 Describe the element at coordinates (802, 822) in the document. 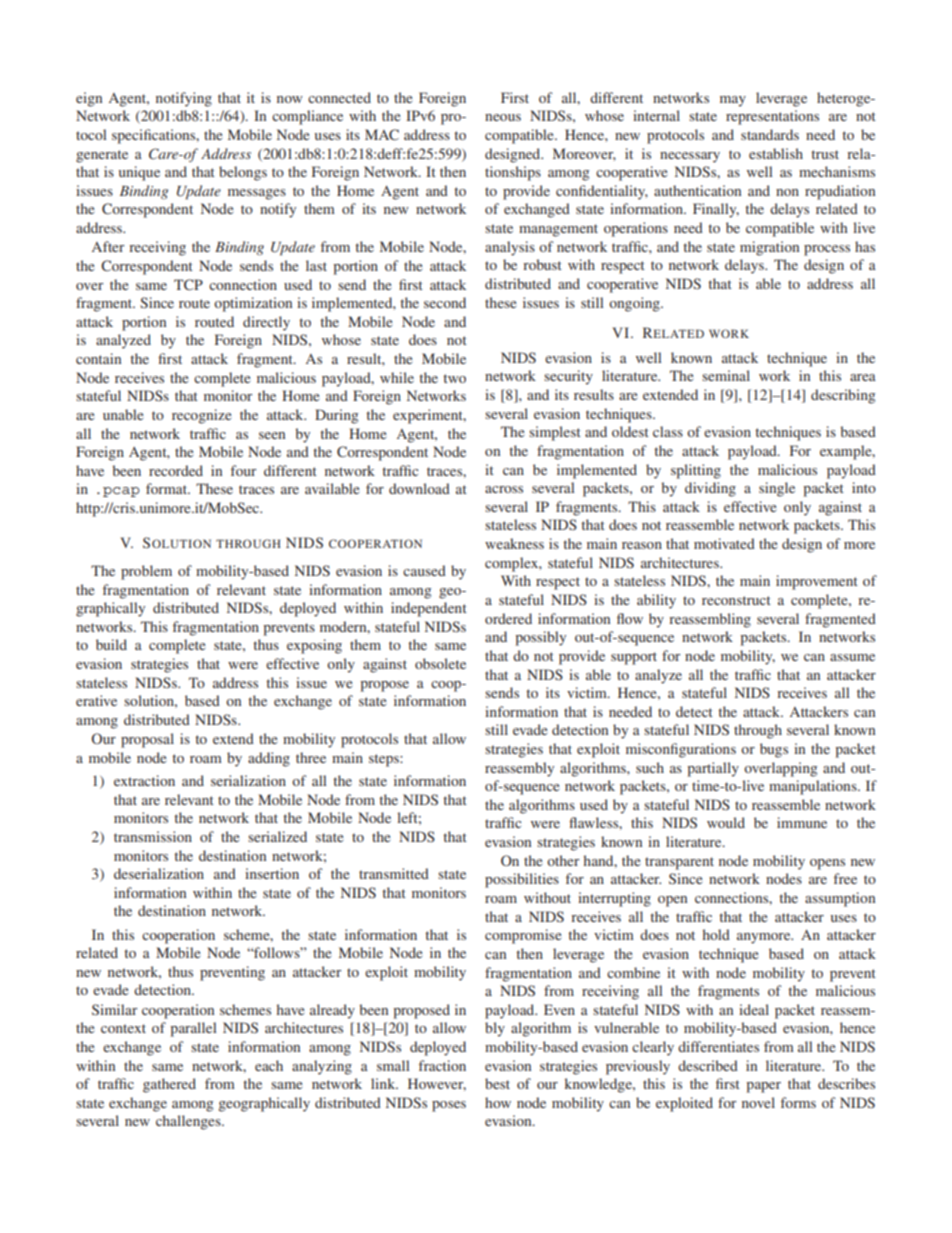

I see `immune` at that location.
